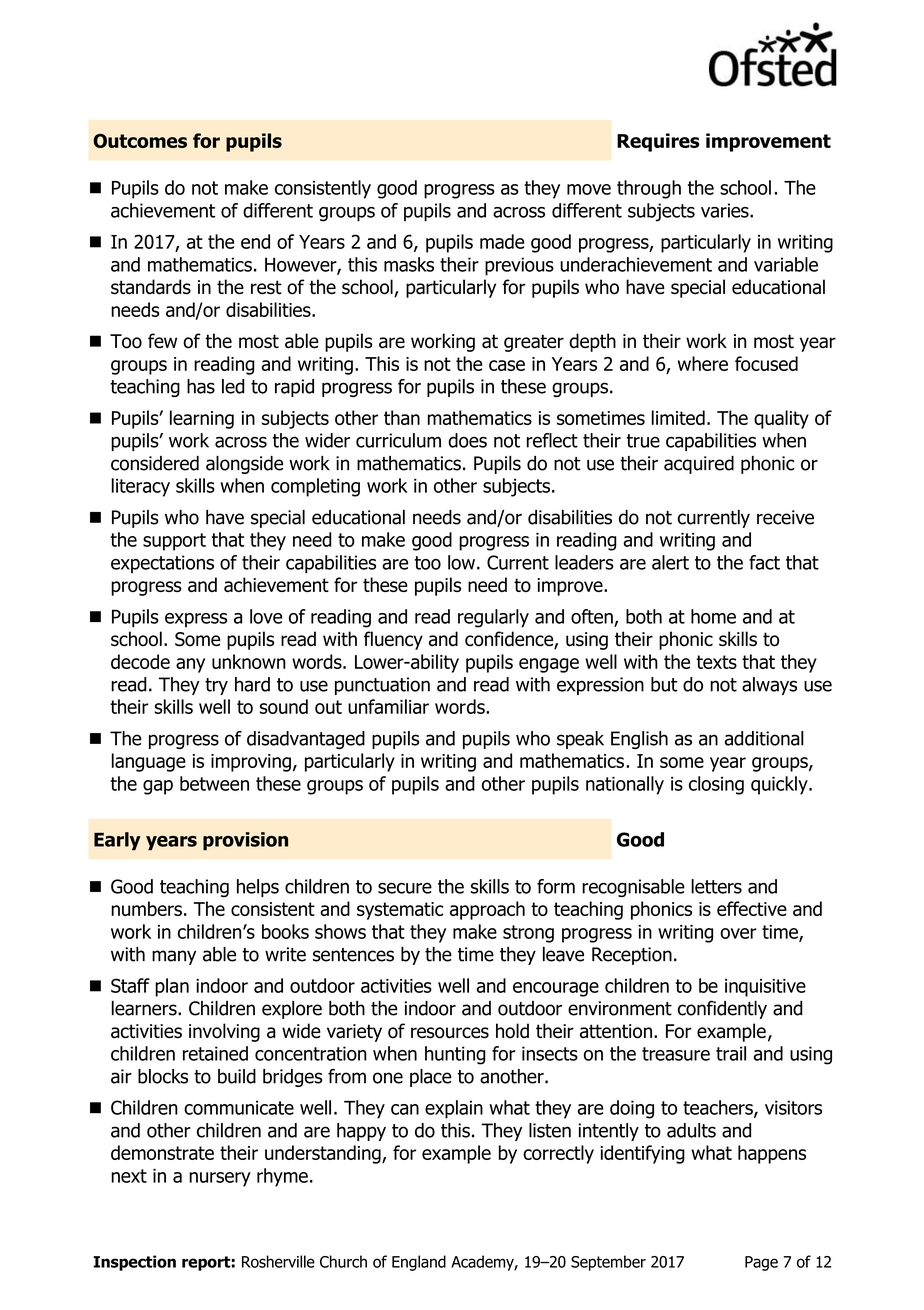 This document has height=1310, width=924. Describe the element at coordinates (140, 141) in the document. I see `Outcomes` at that location.
